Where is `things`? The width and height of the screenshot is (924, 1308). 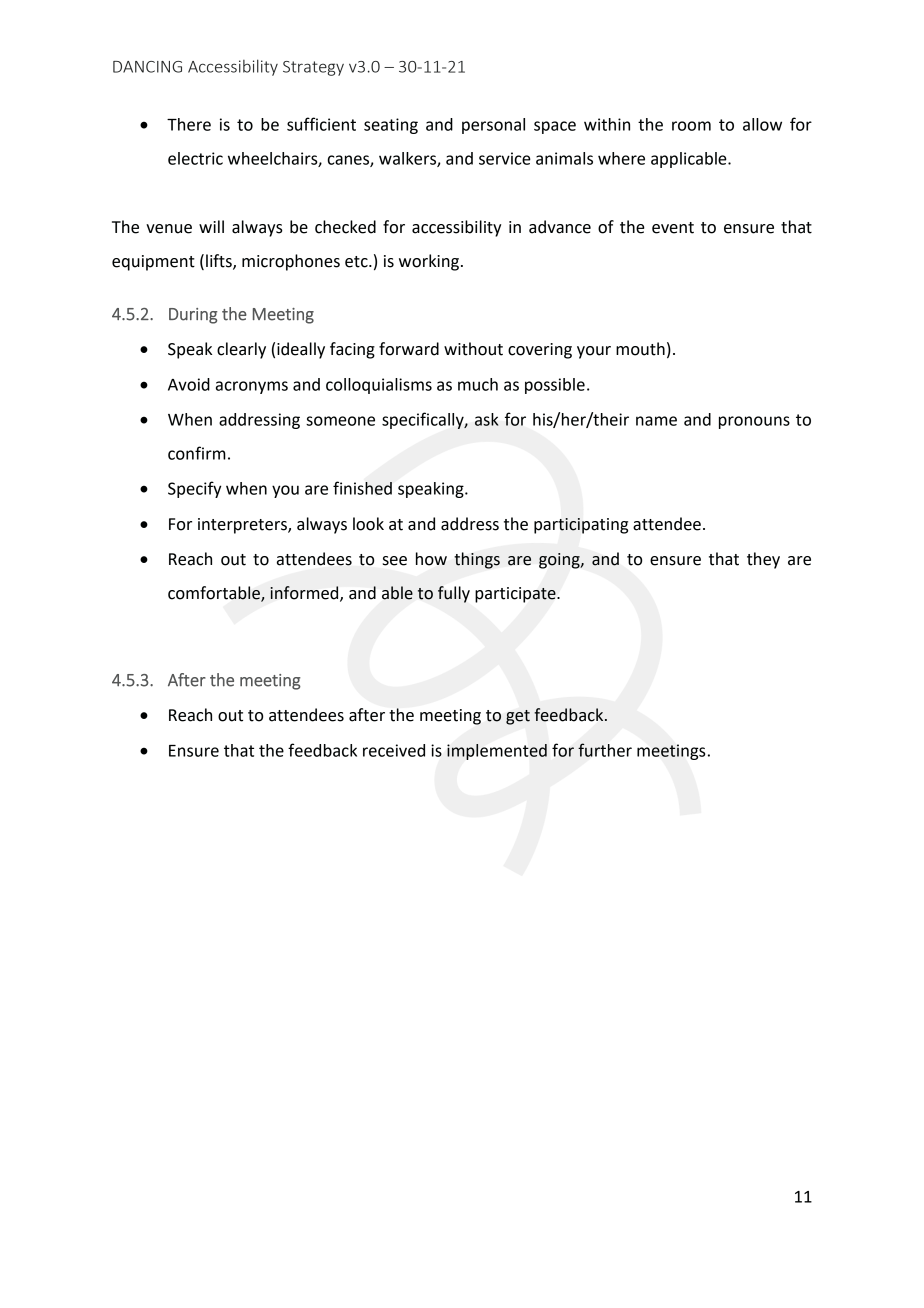
things is located at coordinates (477, 560).
